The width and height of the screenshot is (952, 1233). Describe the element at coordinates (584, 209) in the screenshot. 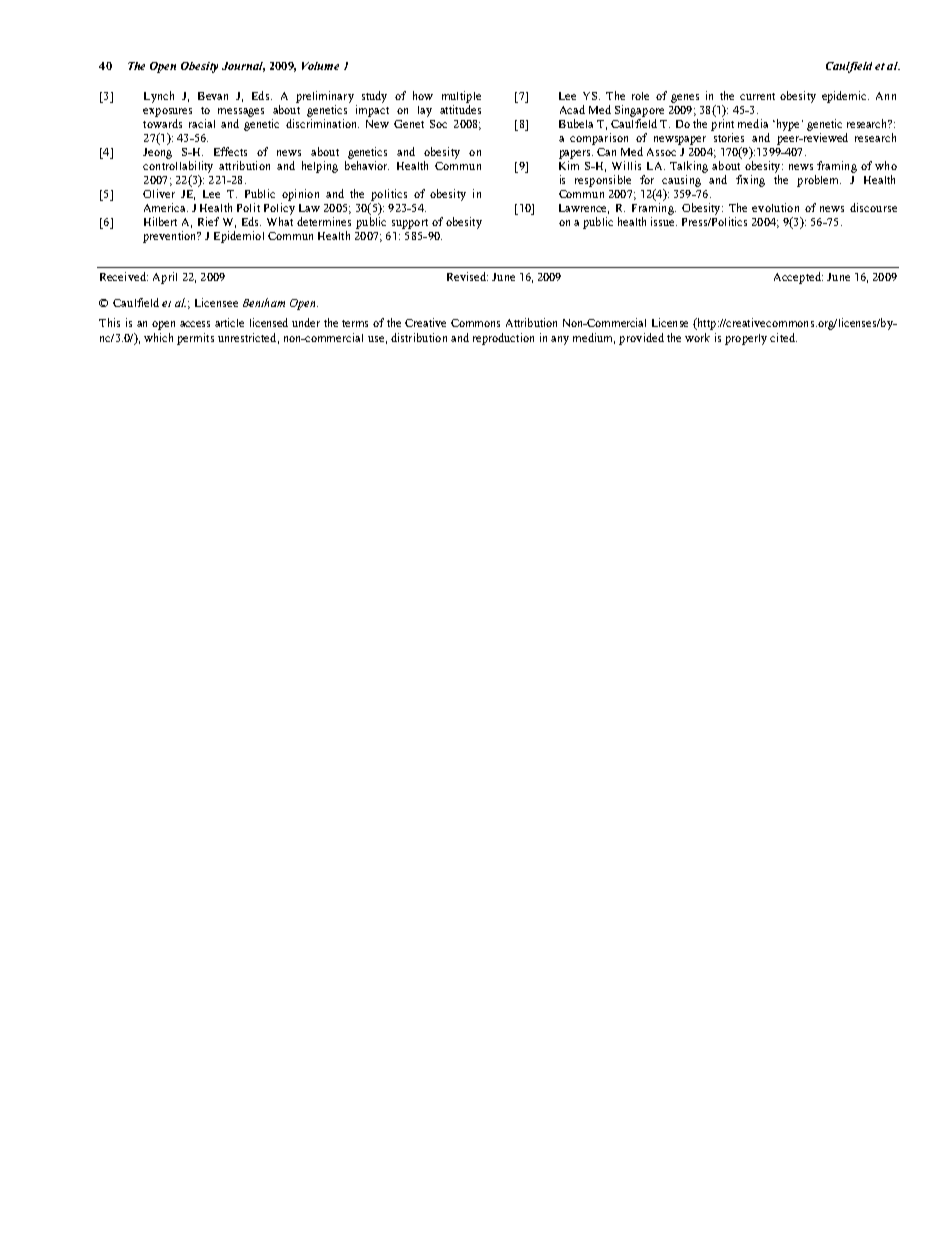

I see `Lawrence` at that location.
